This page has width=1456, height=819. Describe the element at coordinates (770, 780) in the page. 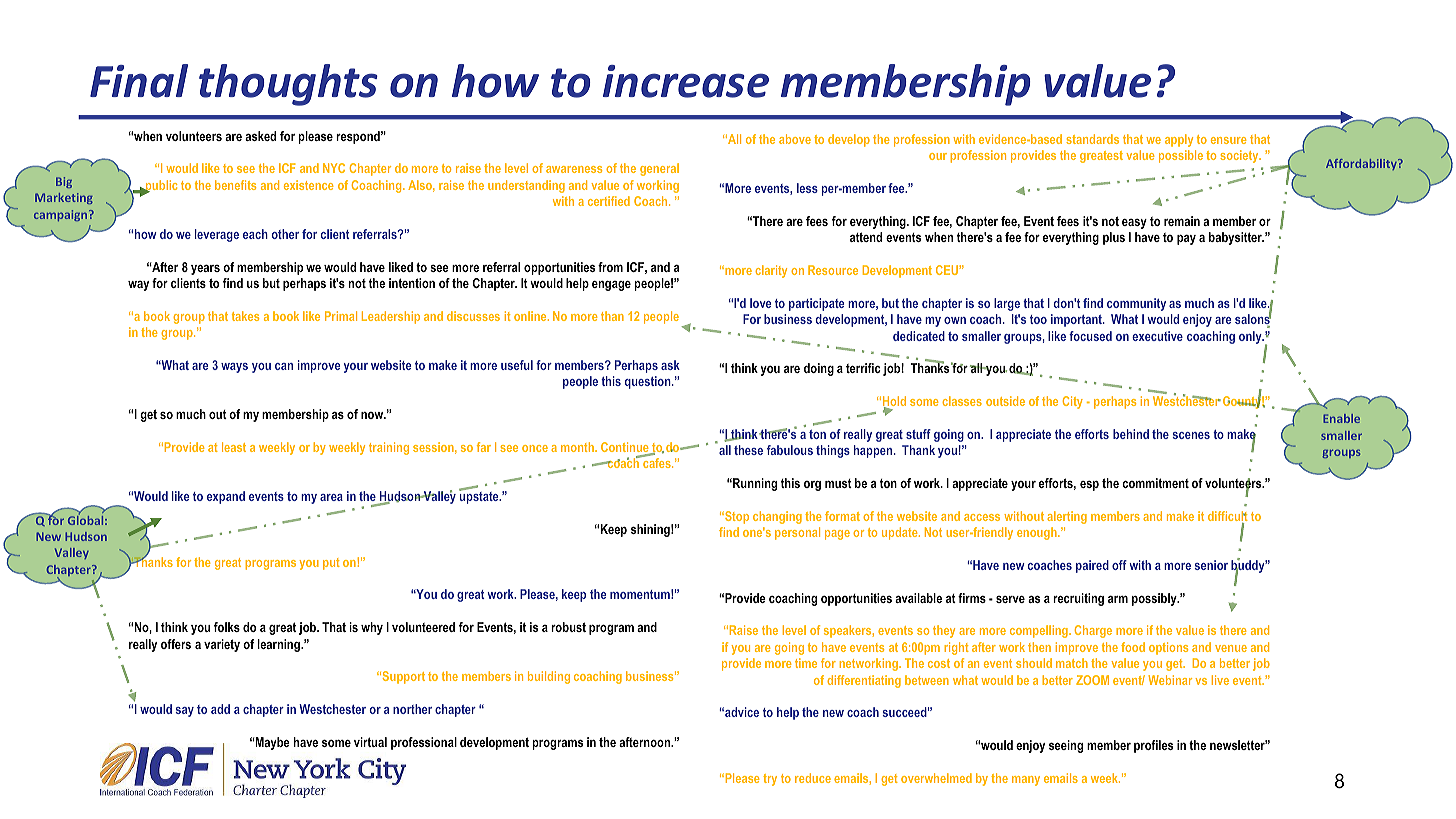

I see `try` at that location.
